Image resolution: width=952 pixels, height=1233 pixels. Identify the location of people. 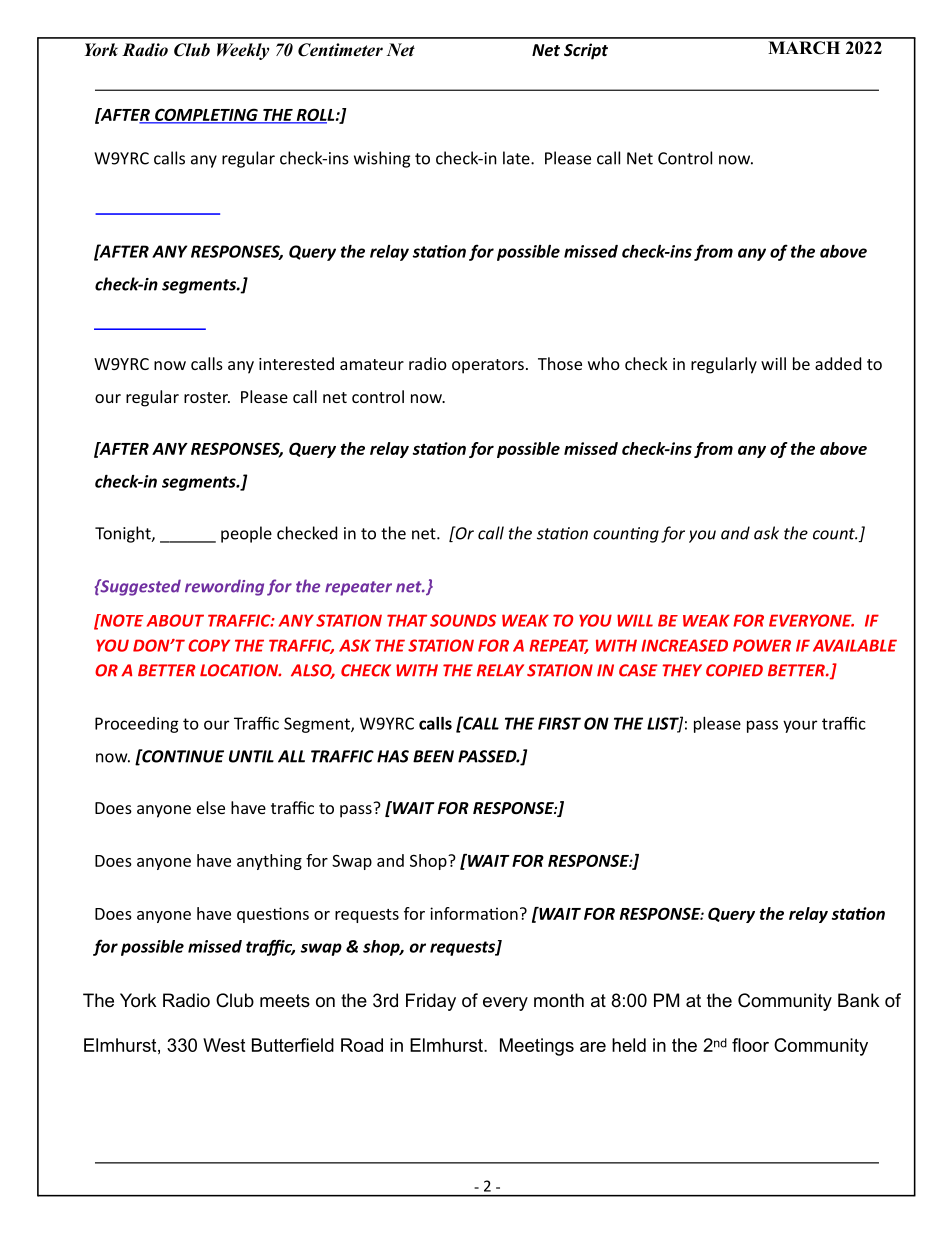
(246, 534).
